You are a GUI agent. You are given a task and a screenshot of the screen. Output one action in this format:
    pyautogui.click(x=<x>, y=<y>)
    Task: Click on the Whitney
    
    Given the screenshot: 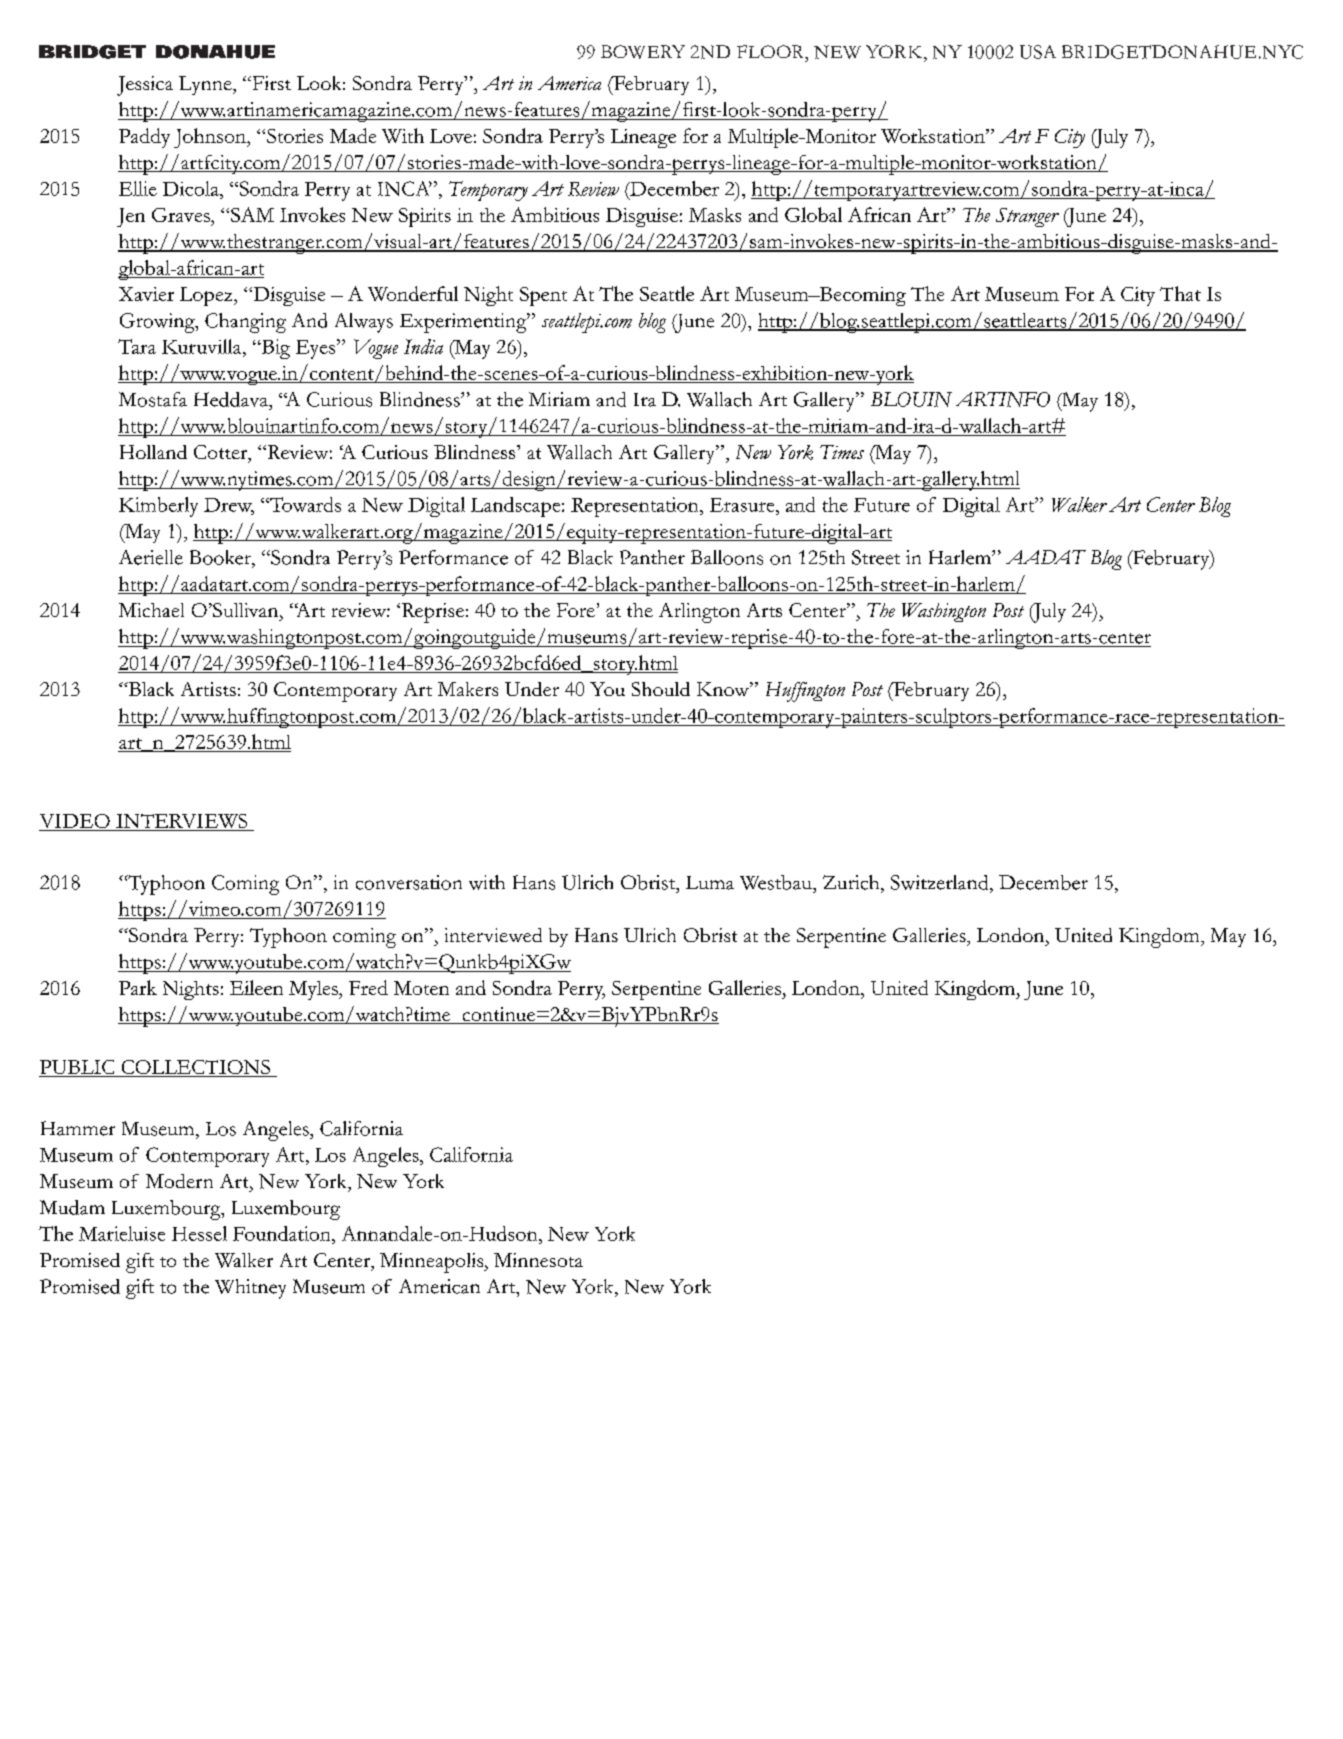 What is the action you would take?
    pyautogui.click(x=250, y=1289)
